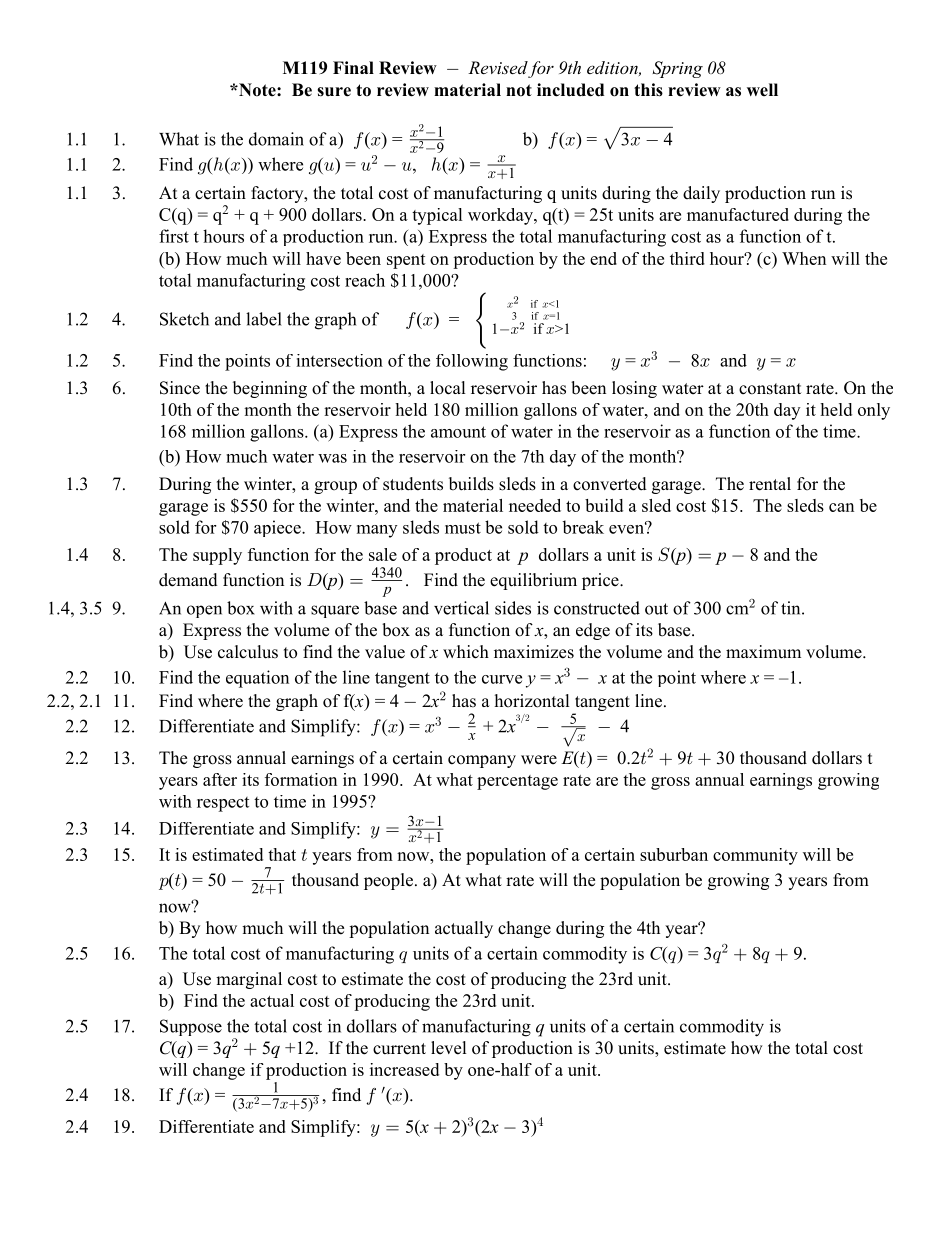 Image resolution: width=952 pixels, height=1233 pixels. Describe the element at coordinates (770, 389) in the screenshot. I see `constant` at that location.
